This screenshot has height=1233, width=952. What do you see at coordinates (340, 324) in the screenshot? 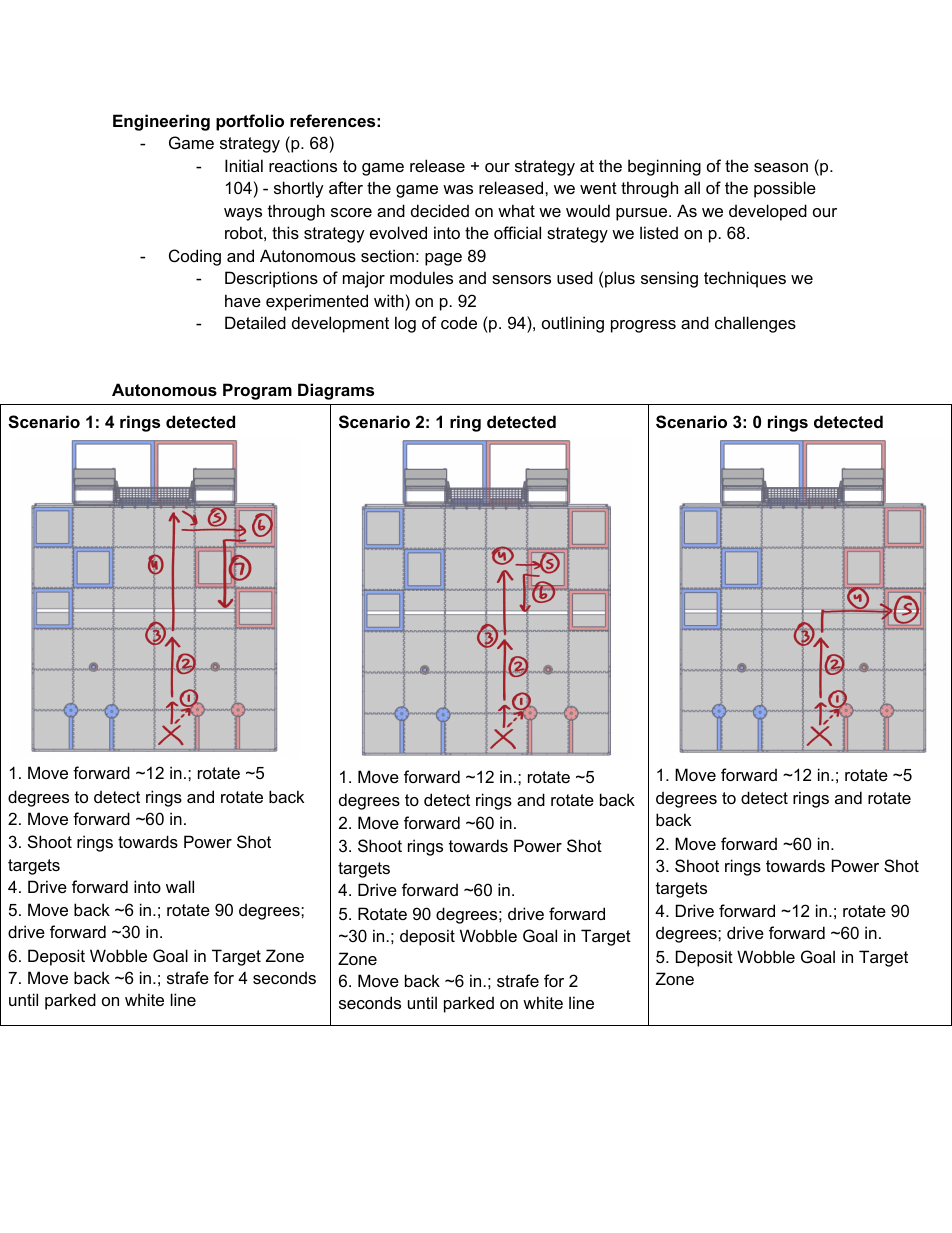
I see `development` at bounding box center [340, 324].
